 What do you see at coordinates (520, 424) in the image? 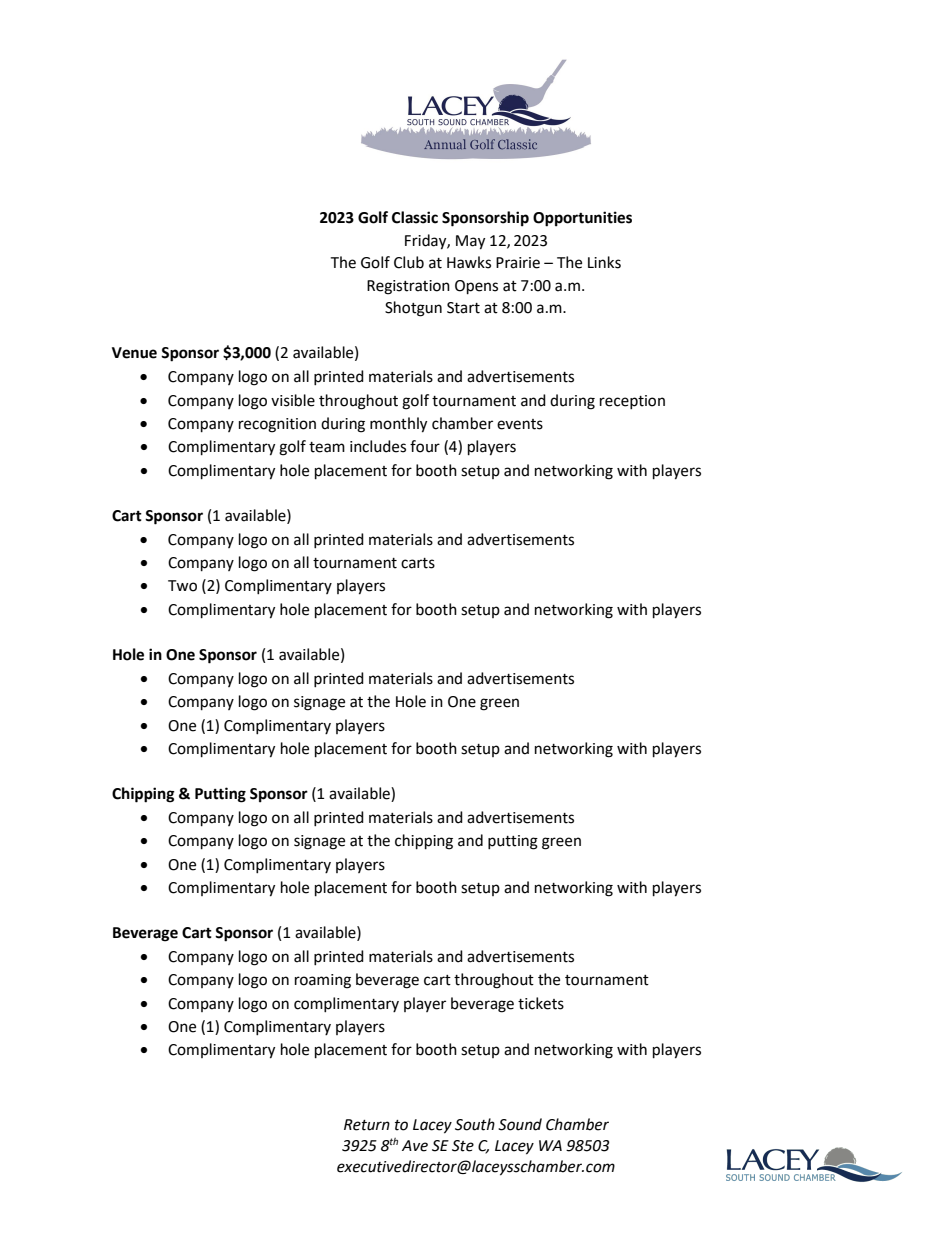
I see `events` at bounding box center [520, 424].
